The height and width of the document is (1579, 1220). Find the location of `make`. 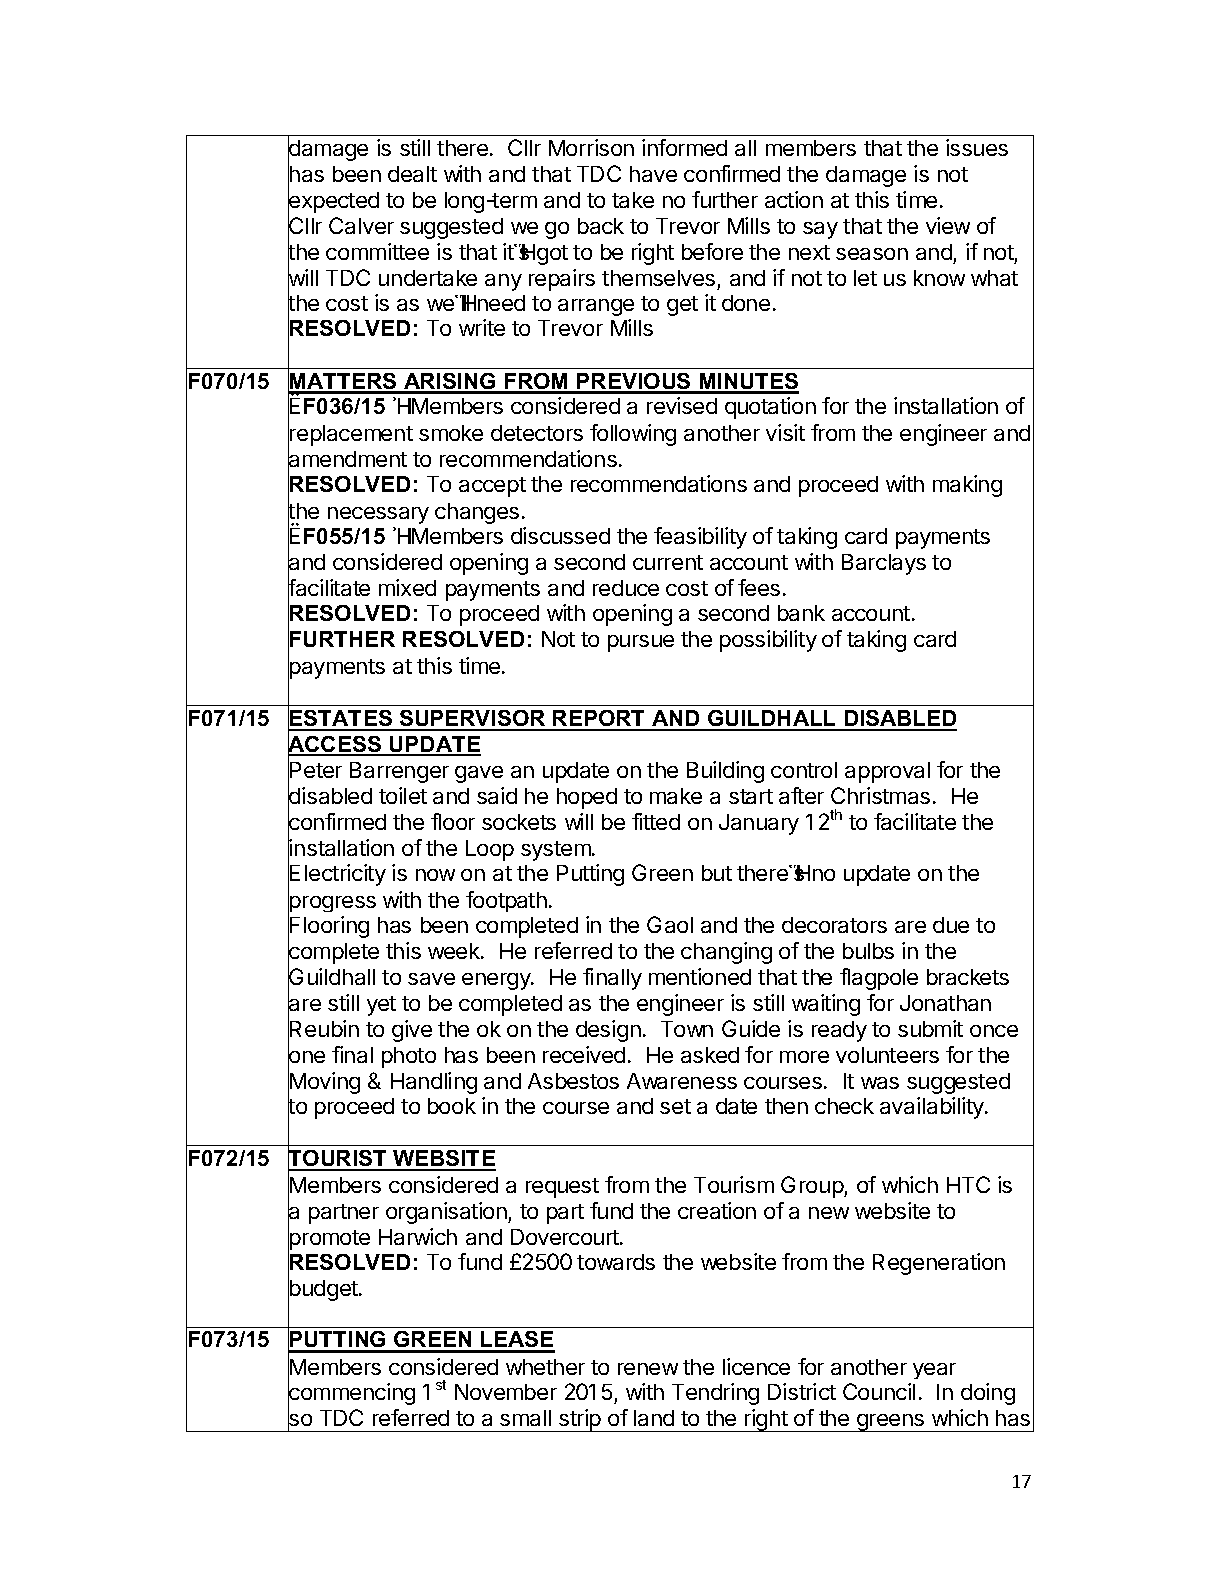

make is located at coordinates (676, 796).
